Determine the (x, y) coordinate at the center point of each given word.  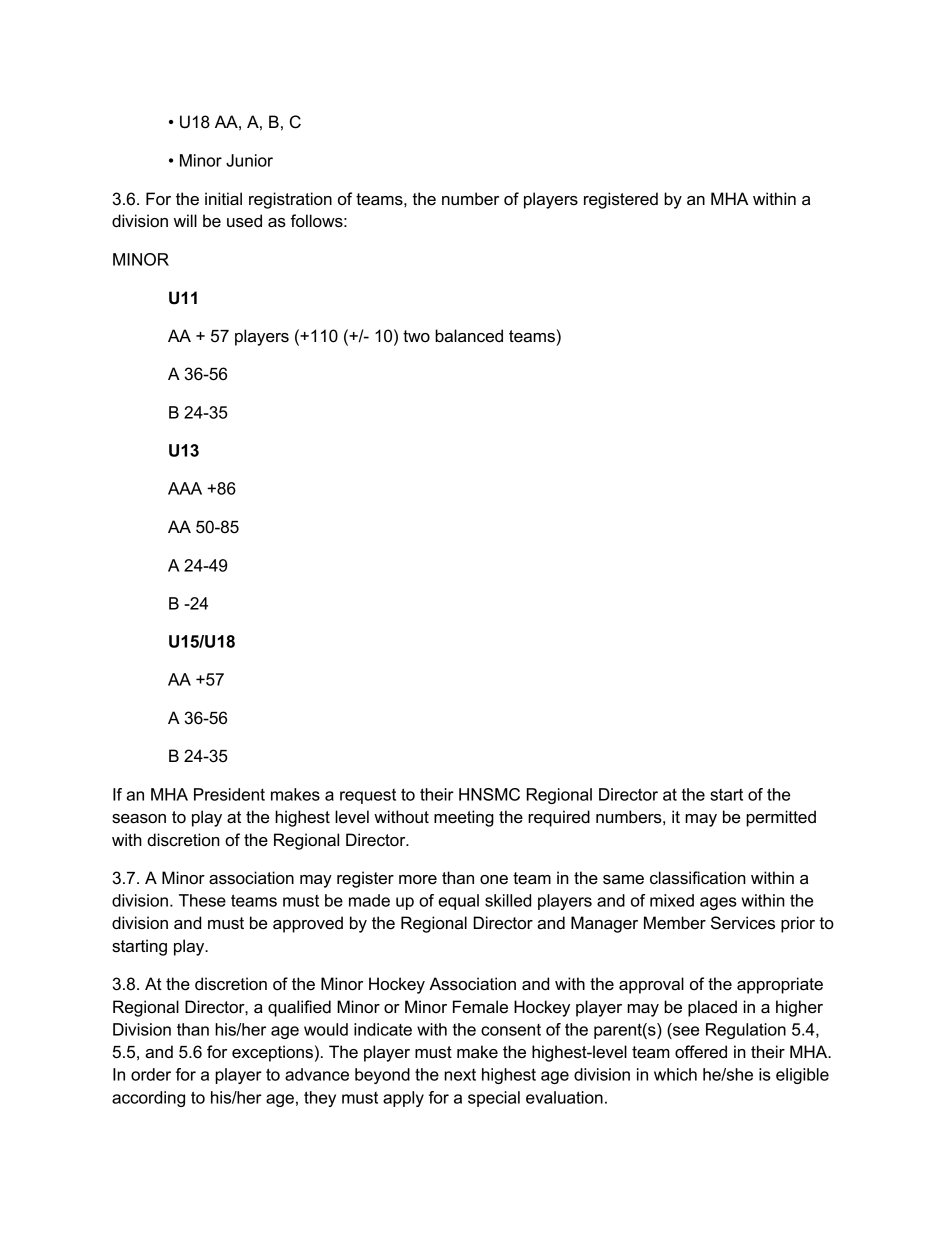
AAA (185, 488)
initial (223, 199)
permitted (781, 818)
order (151, 1074)
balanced (469, 336)
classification (698, 878)
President (229, 794)
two (416, 336)
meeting (464, 818)
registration (290, 200)
